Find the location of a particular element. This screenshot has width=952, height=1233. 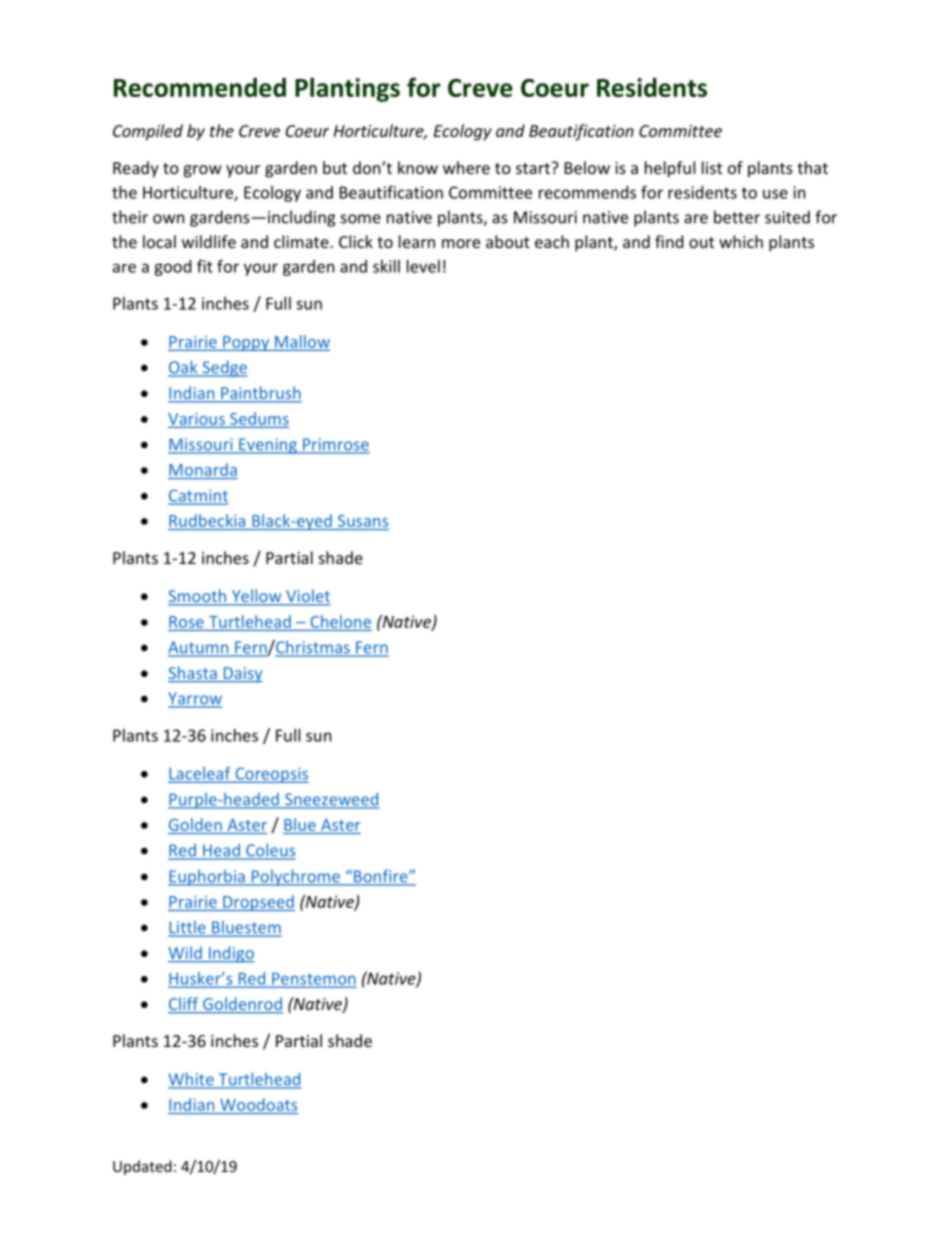

Updated is located at coordinates (142, 1167).
